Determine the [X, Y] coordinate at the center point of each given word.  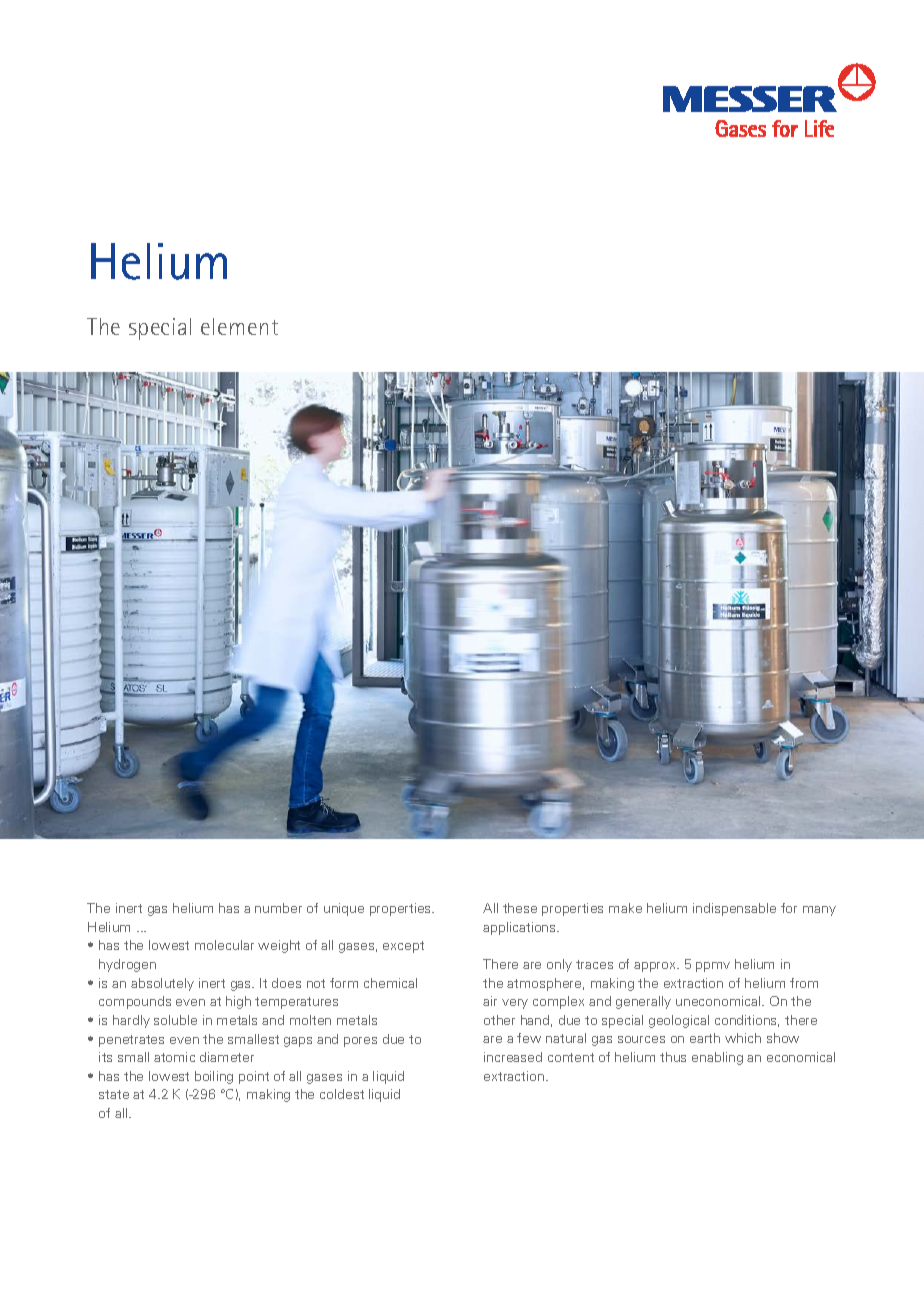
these [520, 908]
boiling [214, 1077]
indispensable [734, 909]
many [819, 911]
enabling [717, 1058]
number [278, 908]
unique [344, 909]
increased [513, 1057]
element [239, 326]
